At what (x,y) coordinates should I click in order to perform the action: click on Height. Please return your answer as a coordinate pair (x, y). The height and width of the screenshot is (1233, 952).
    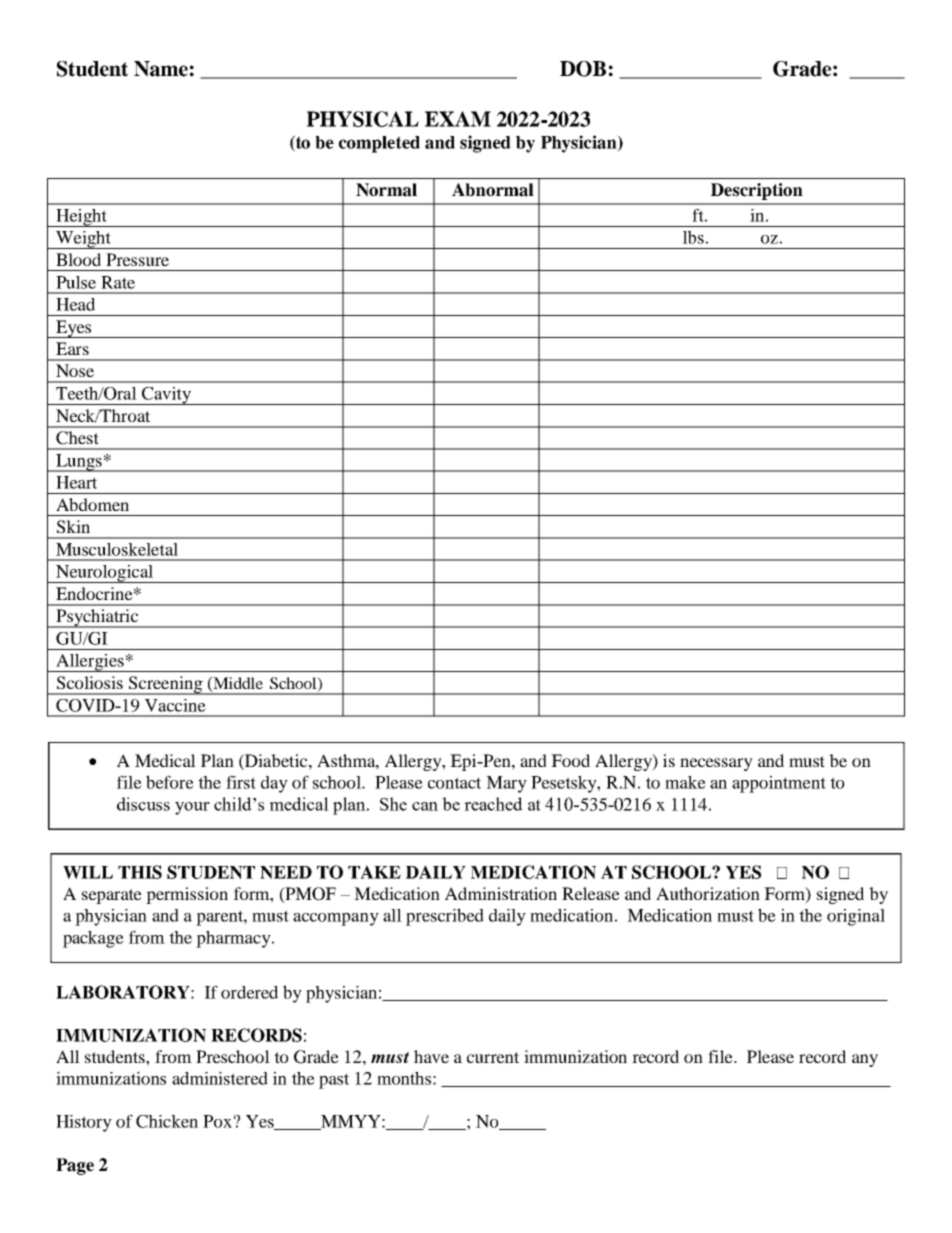
    Looking at the image, I should click on (81, 218).
